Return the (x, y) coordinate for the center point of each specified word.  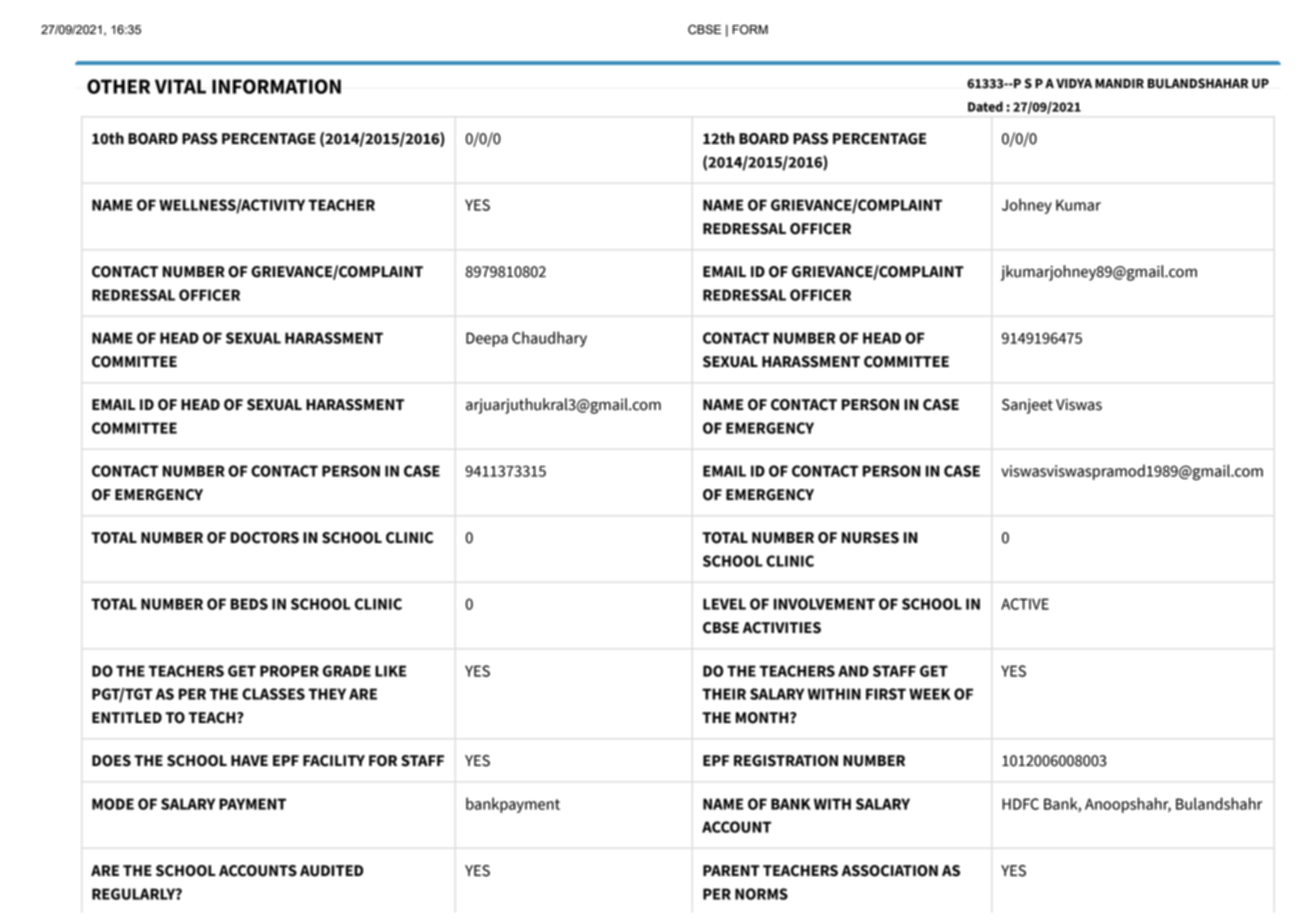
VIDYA (1074, 83)
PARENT (731, 870)
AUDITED (331, 871)
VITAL (180, 86)
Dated (985, 106)
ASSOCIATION (890, 871)
